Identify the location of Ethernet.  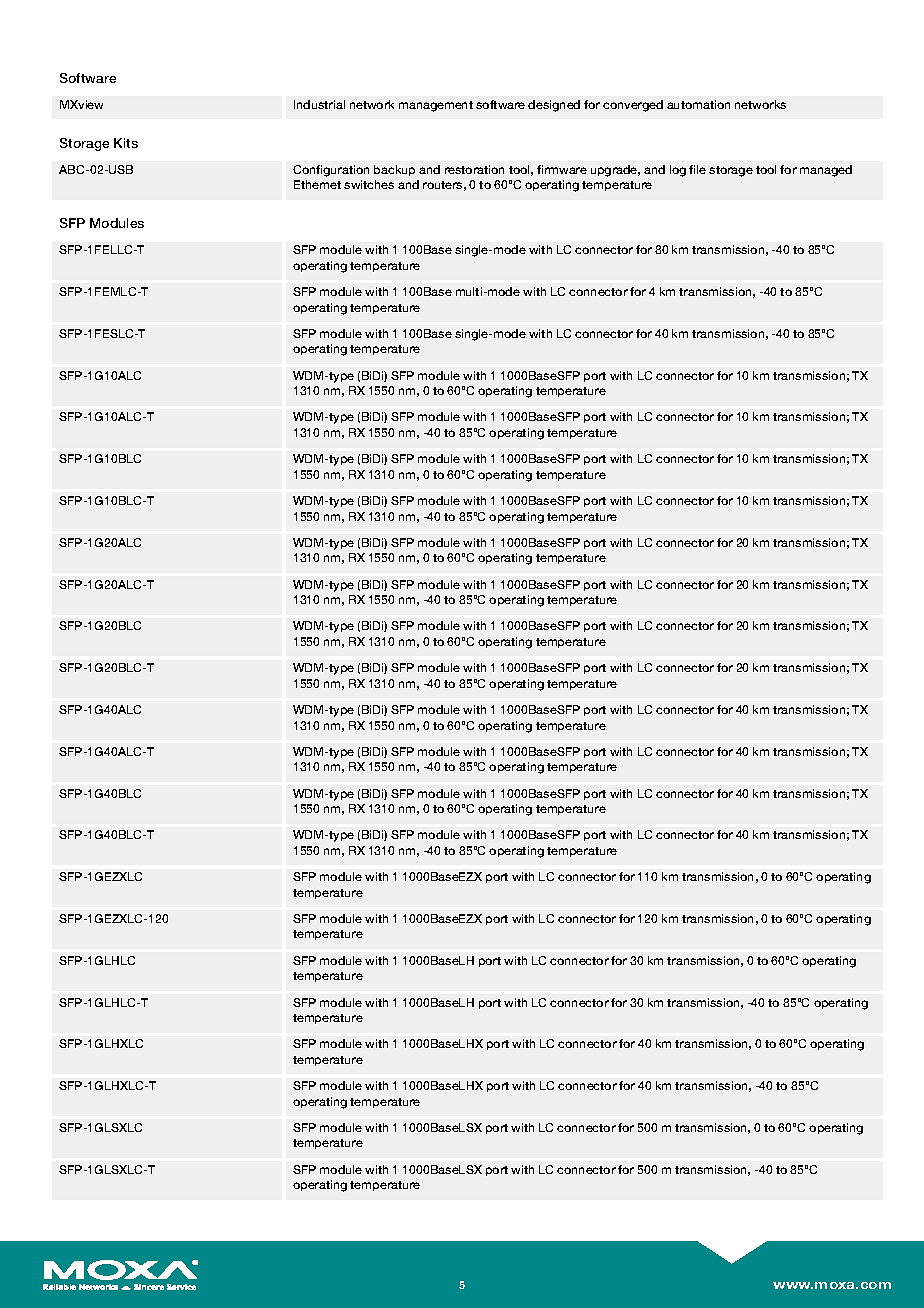
(317, 184).
